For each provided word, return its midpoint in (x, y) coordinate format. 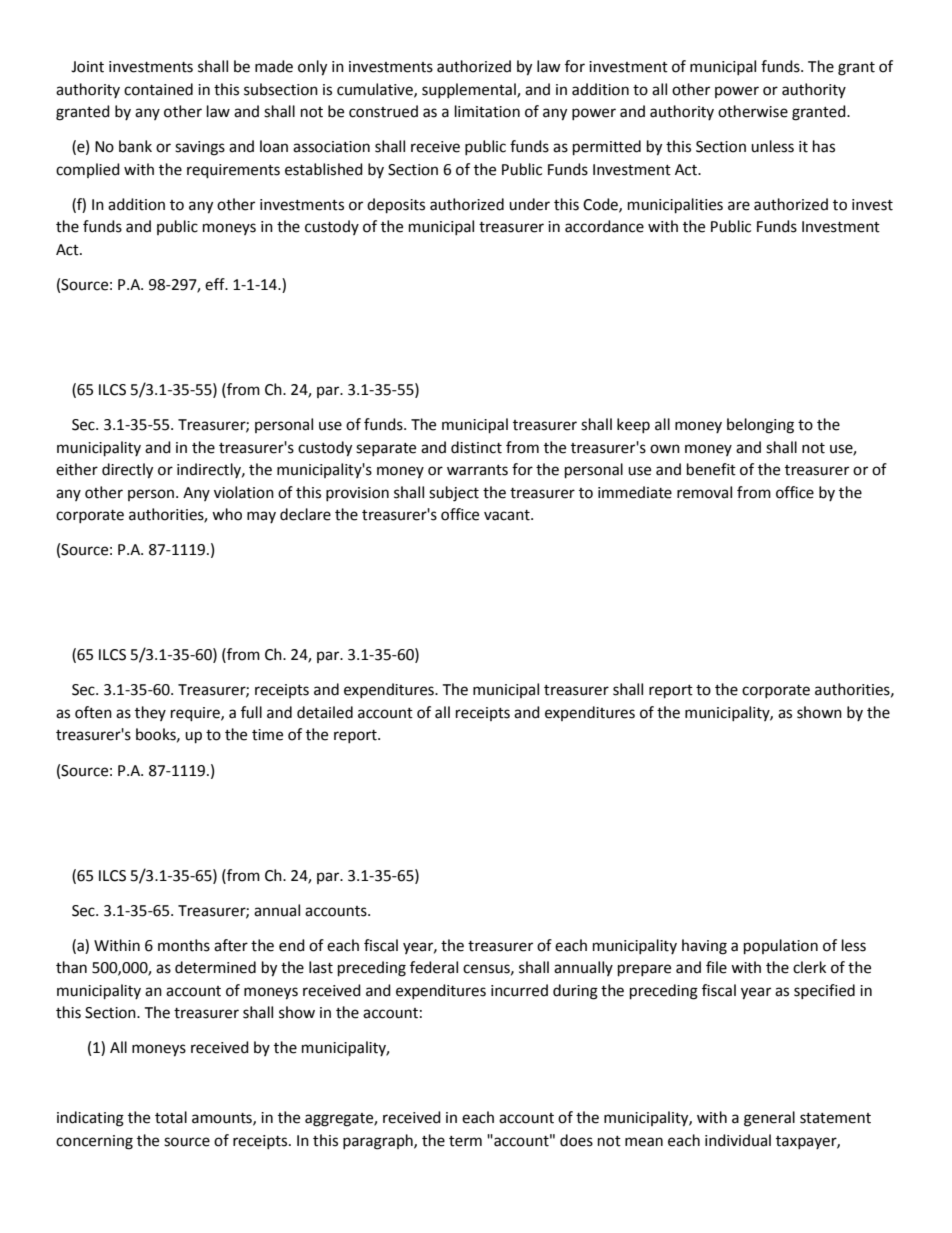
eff (216, 284)
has (824, 146)
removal (704, 492)
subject (454, 494)
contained (158, 89)
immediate (635, 492)
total (171, 1117)
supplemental (470, 90)
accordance (604, 226)
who (227, 514)
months (184, 945)
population (781, 947)
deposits (396, 206)
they (150, 713)
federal (434, 967)
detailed (325, 712)
